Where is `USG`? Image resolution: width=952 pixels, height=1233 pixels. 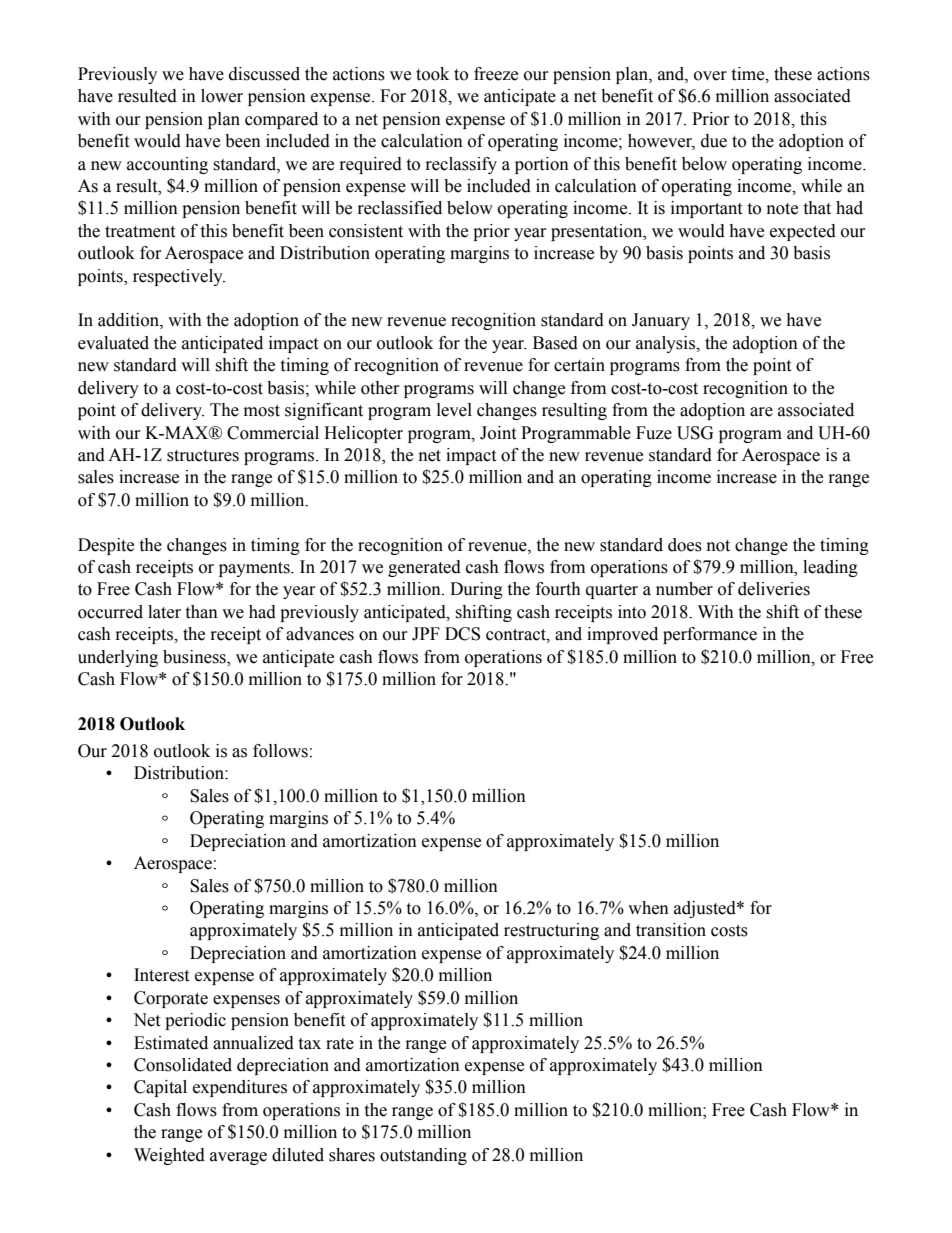 USG is located at coordinates (695, 433).
